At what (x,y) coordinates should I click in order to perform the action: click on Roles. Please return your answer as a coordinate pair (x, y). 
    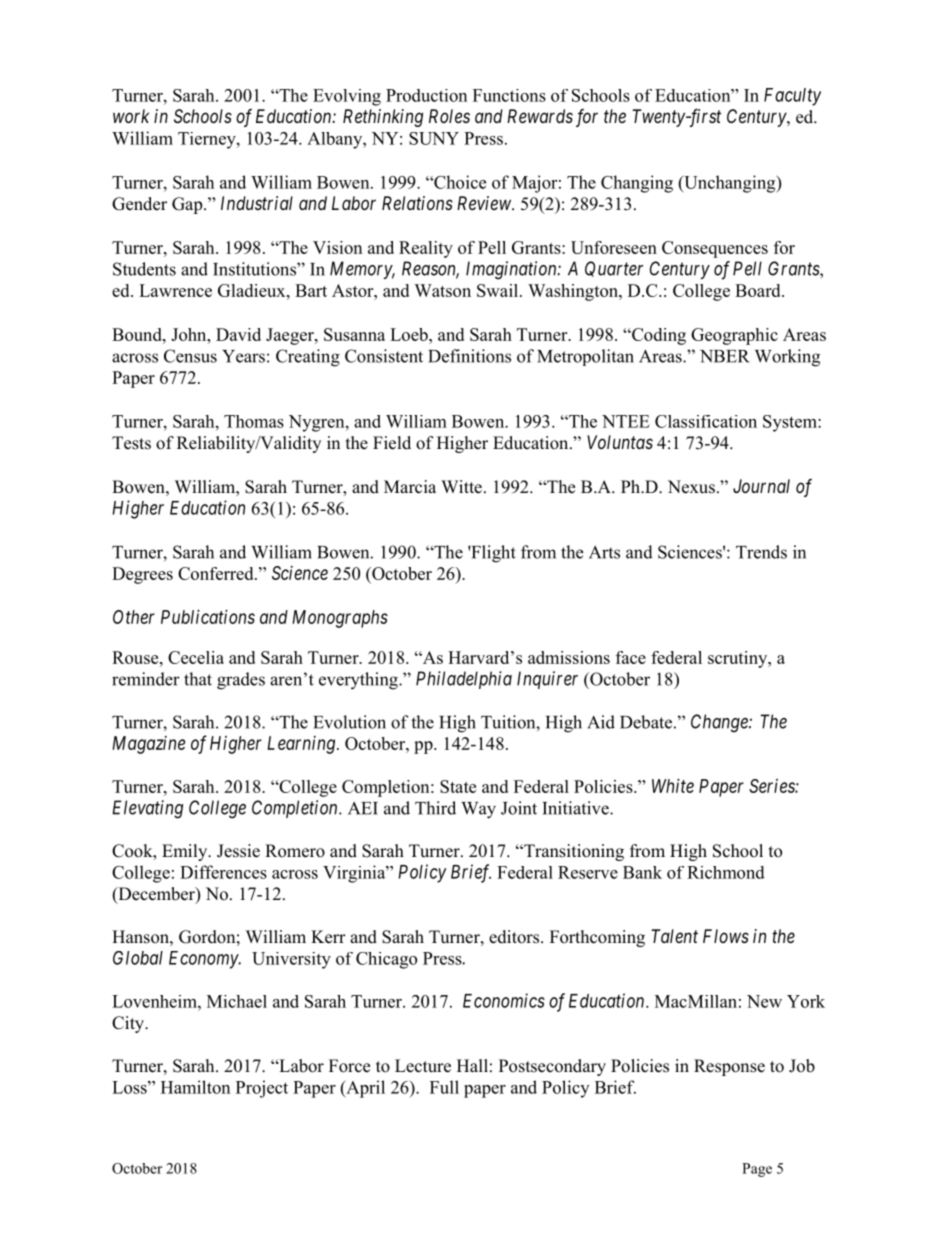
    Looking at the image, I should click on (449, 116).
